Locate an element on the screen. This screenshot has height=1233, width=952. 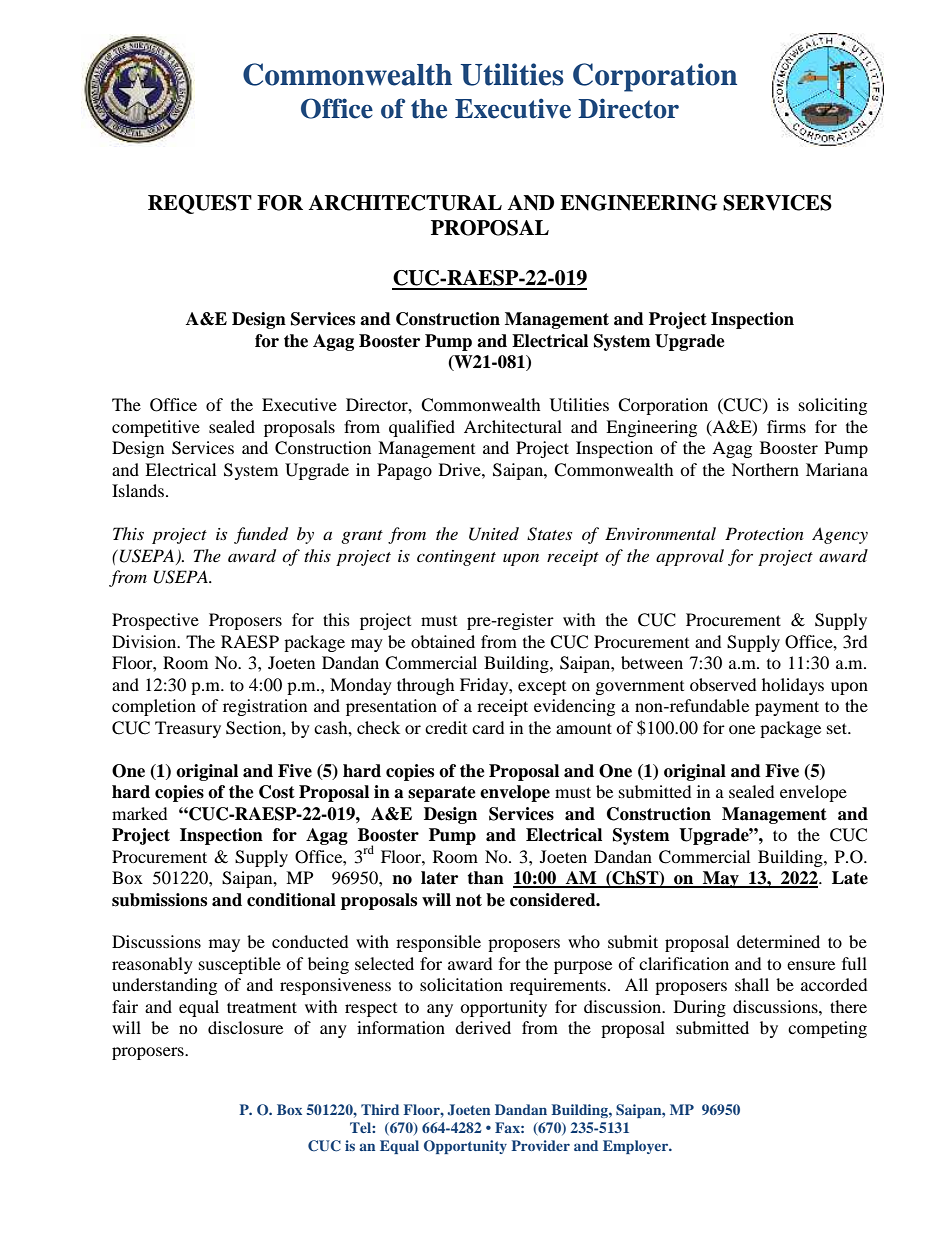
competitive is located at coordinates (156, 428).
